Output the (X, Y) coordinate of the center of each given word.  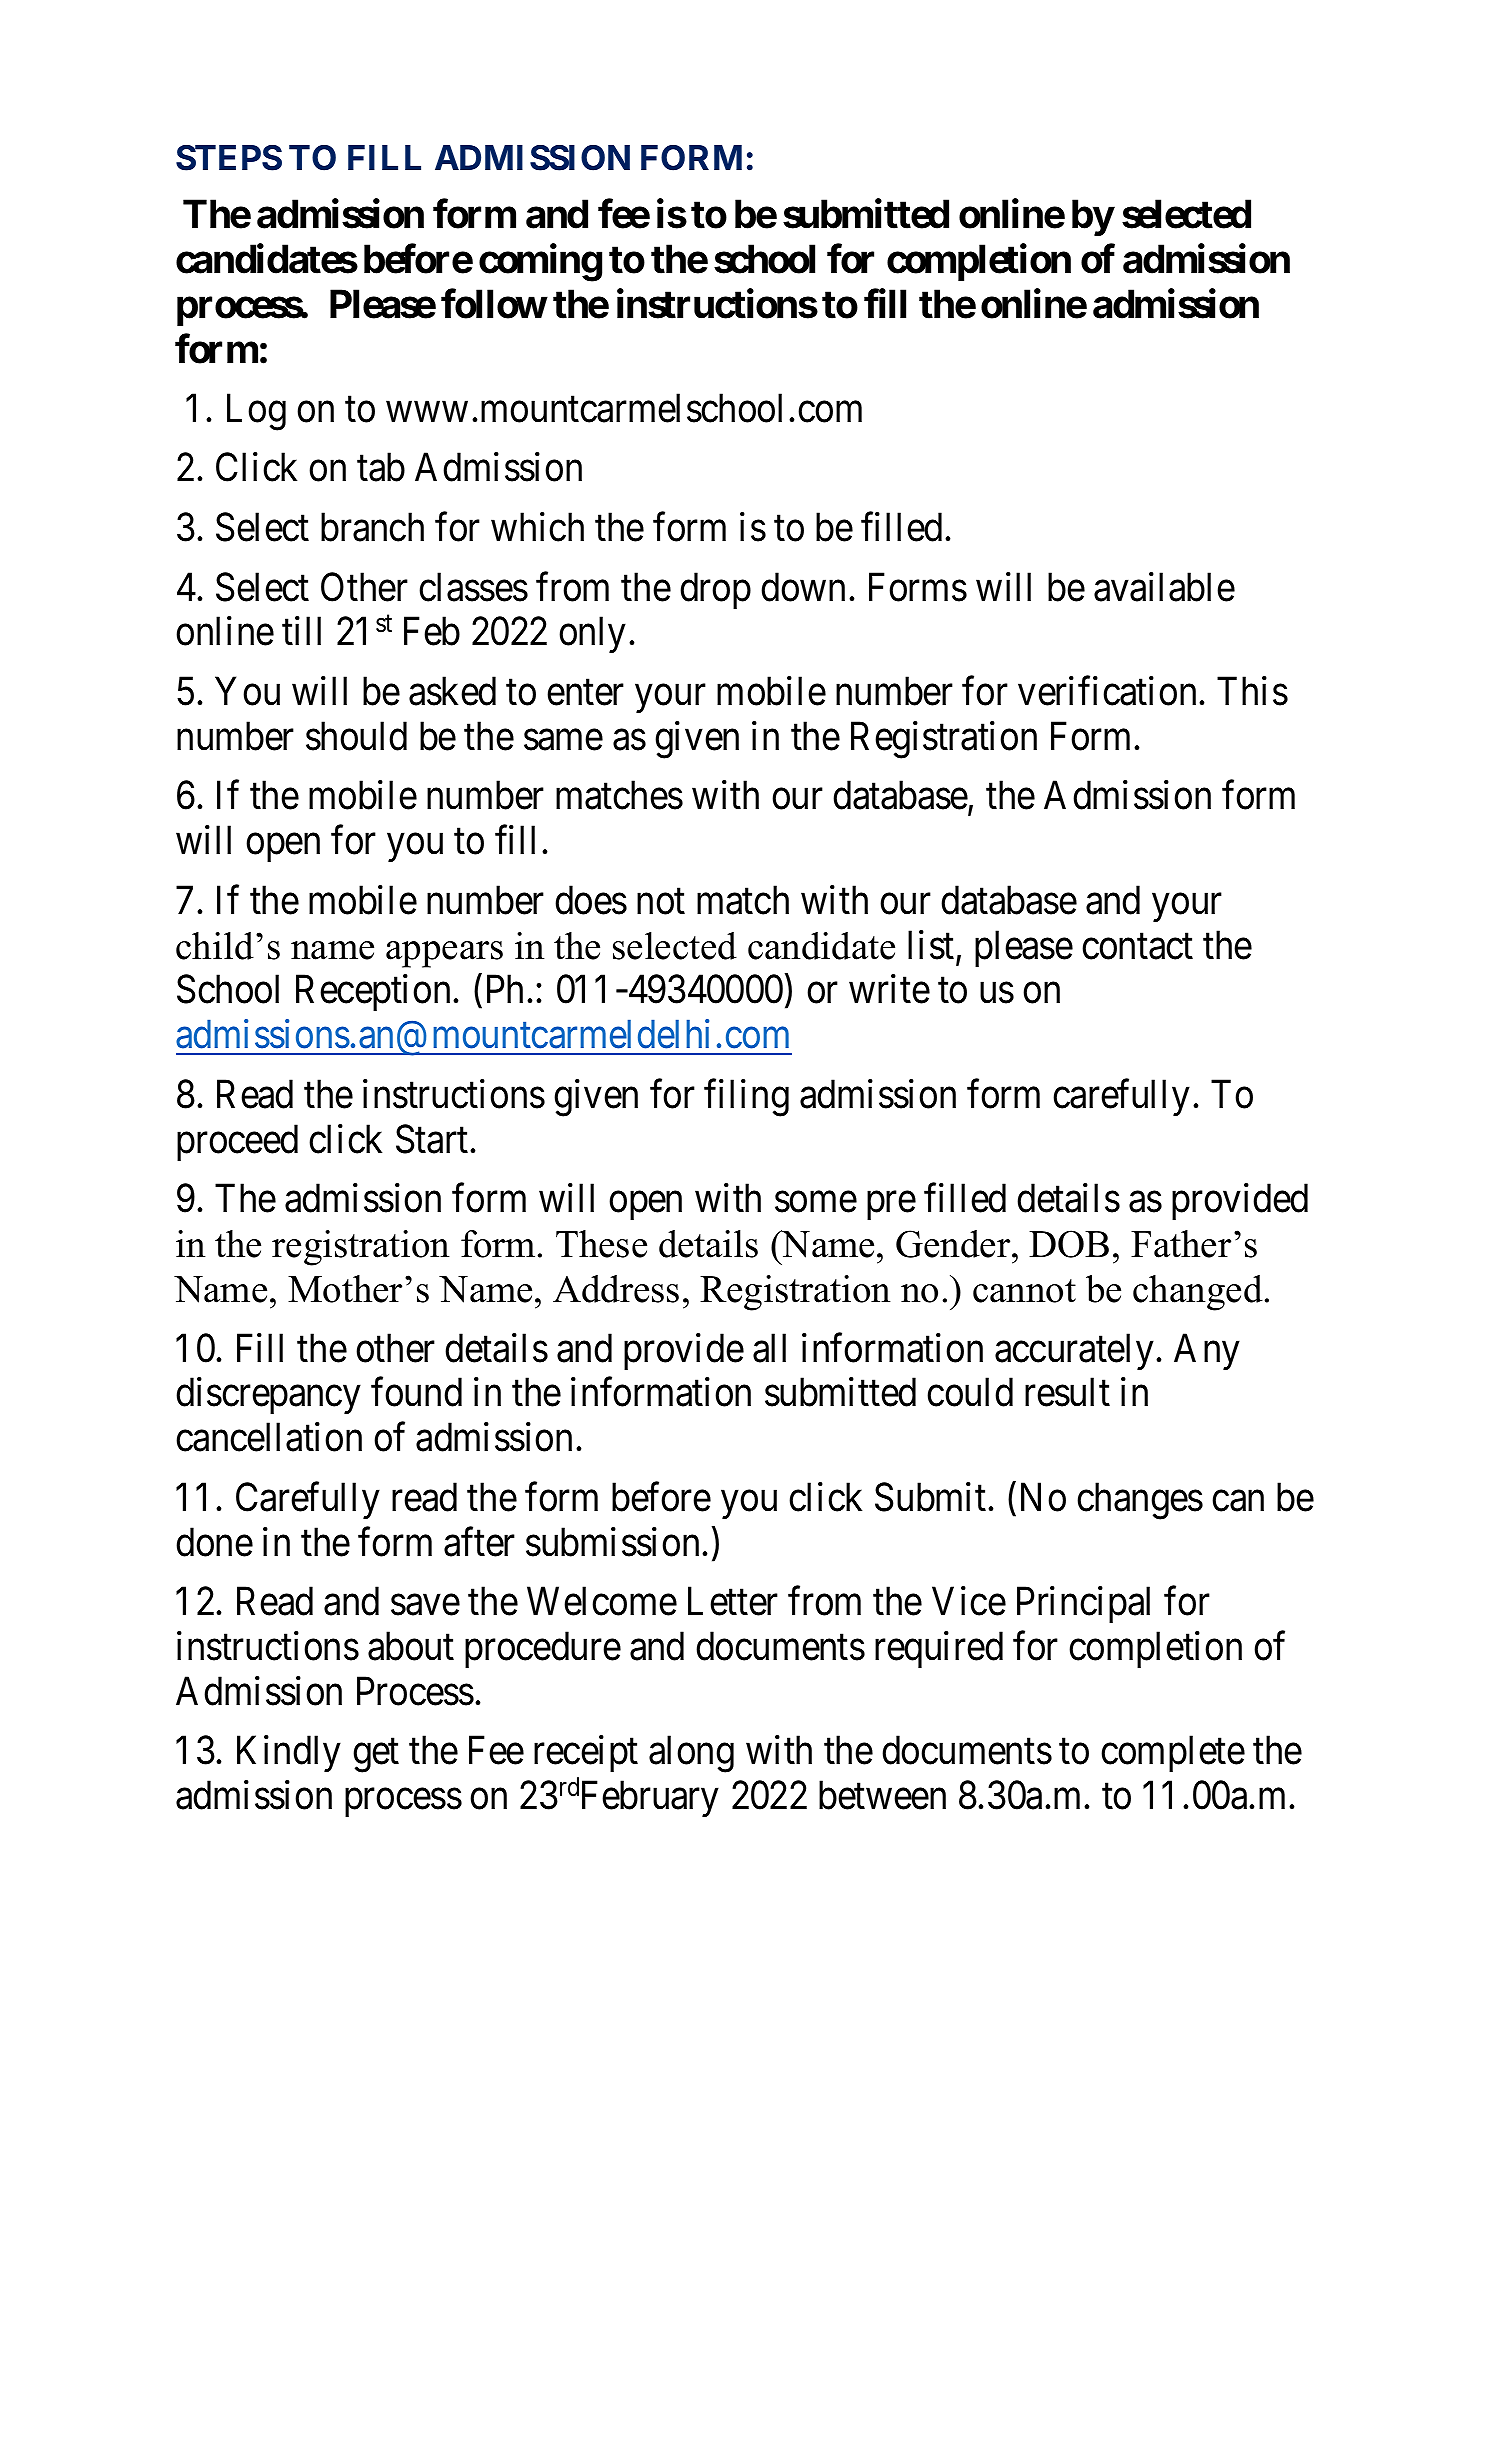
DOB (1069, 1244)
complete (1173, 1754)
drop (715, 590)
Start (432, 1139)
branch (372, 527)
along (691, 1754)
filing (746, 1098)
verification (1107, 691)
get (376, 1756)
